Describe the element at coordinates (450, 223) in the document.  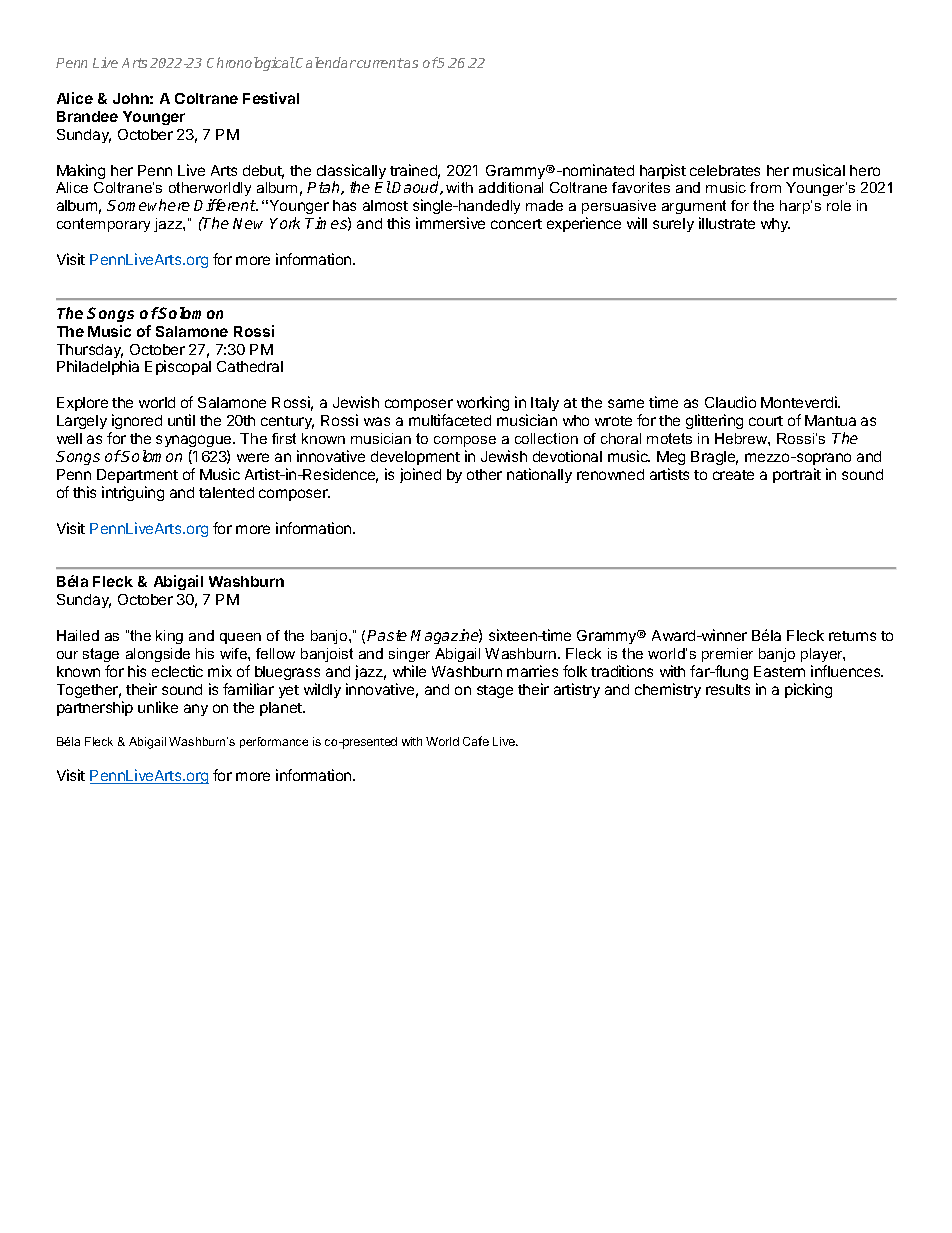
I see `immersive` at that location.
